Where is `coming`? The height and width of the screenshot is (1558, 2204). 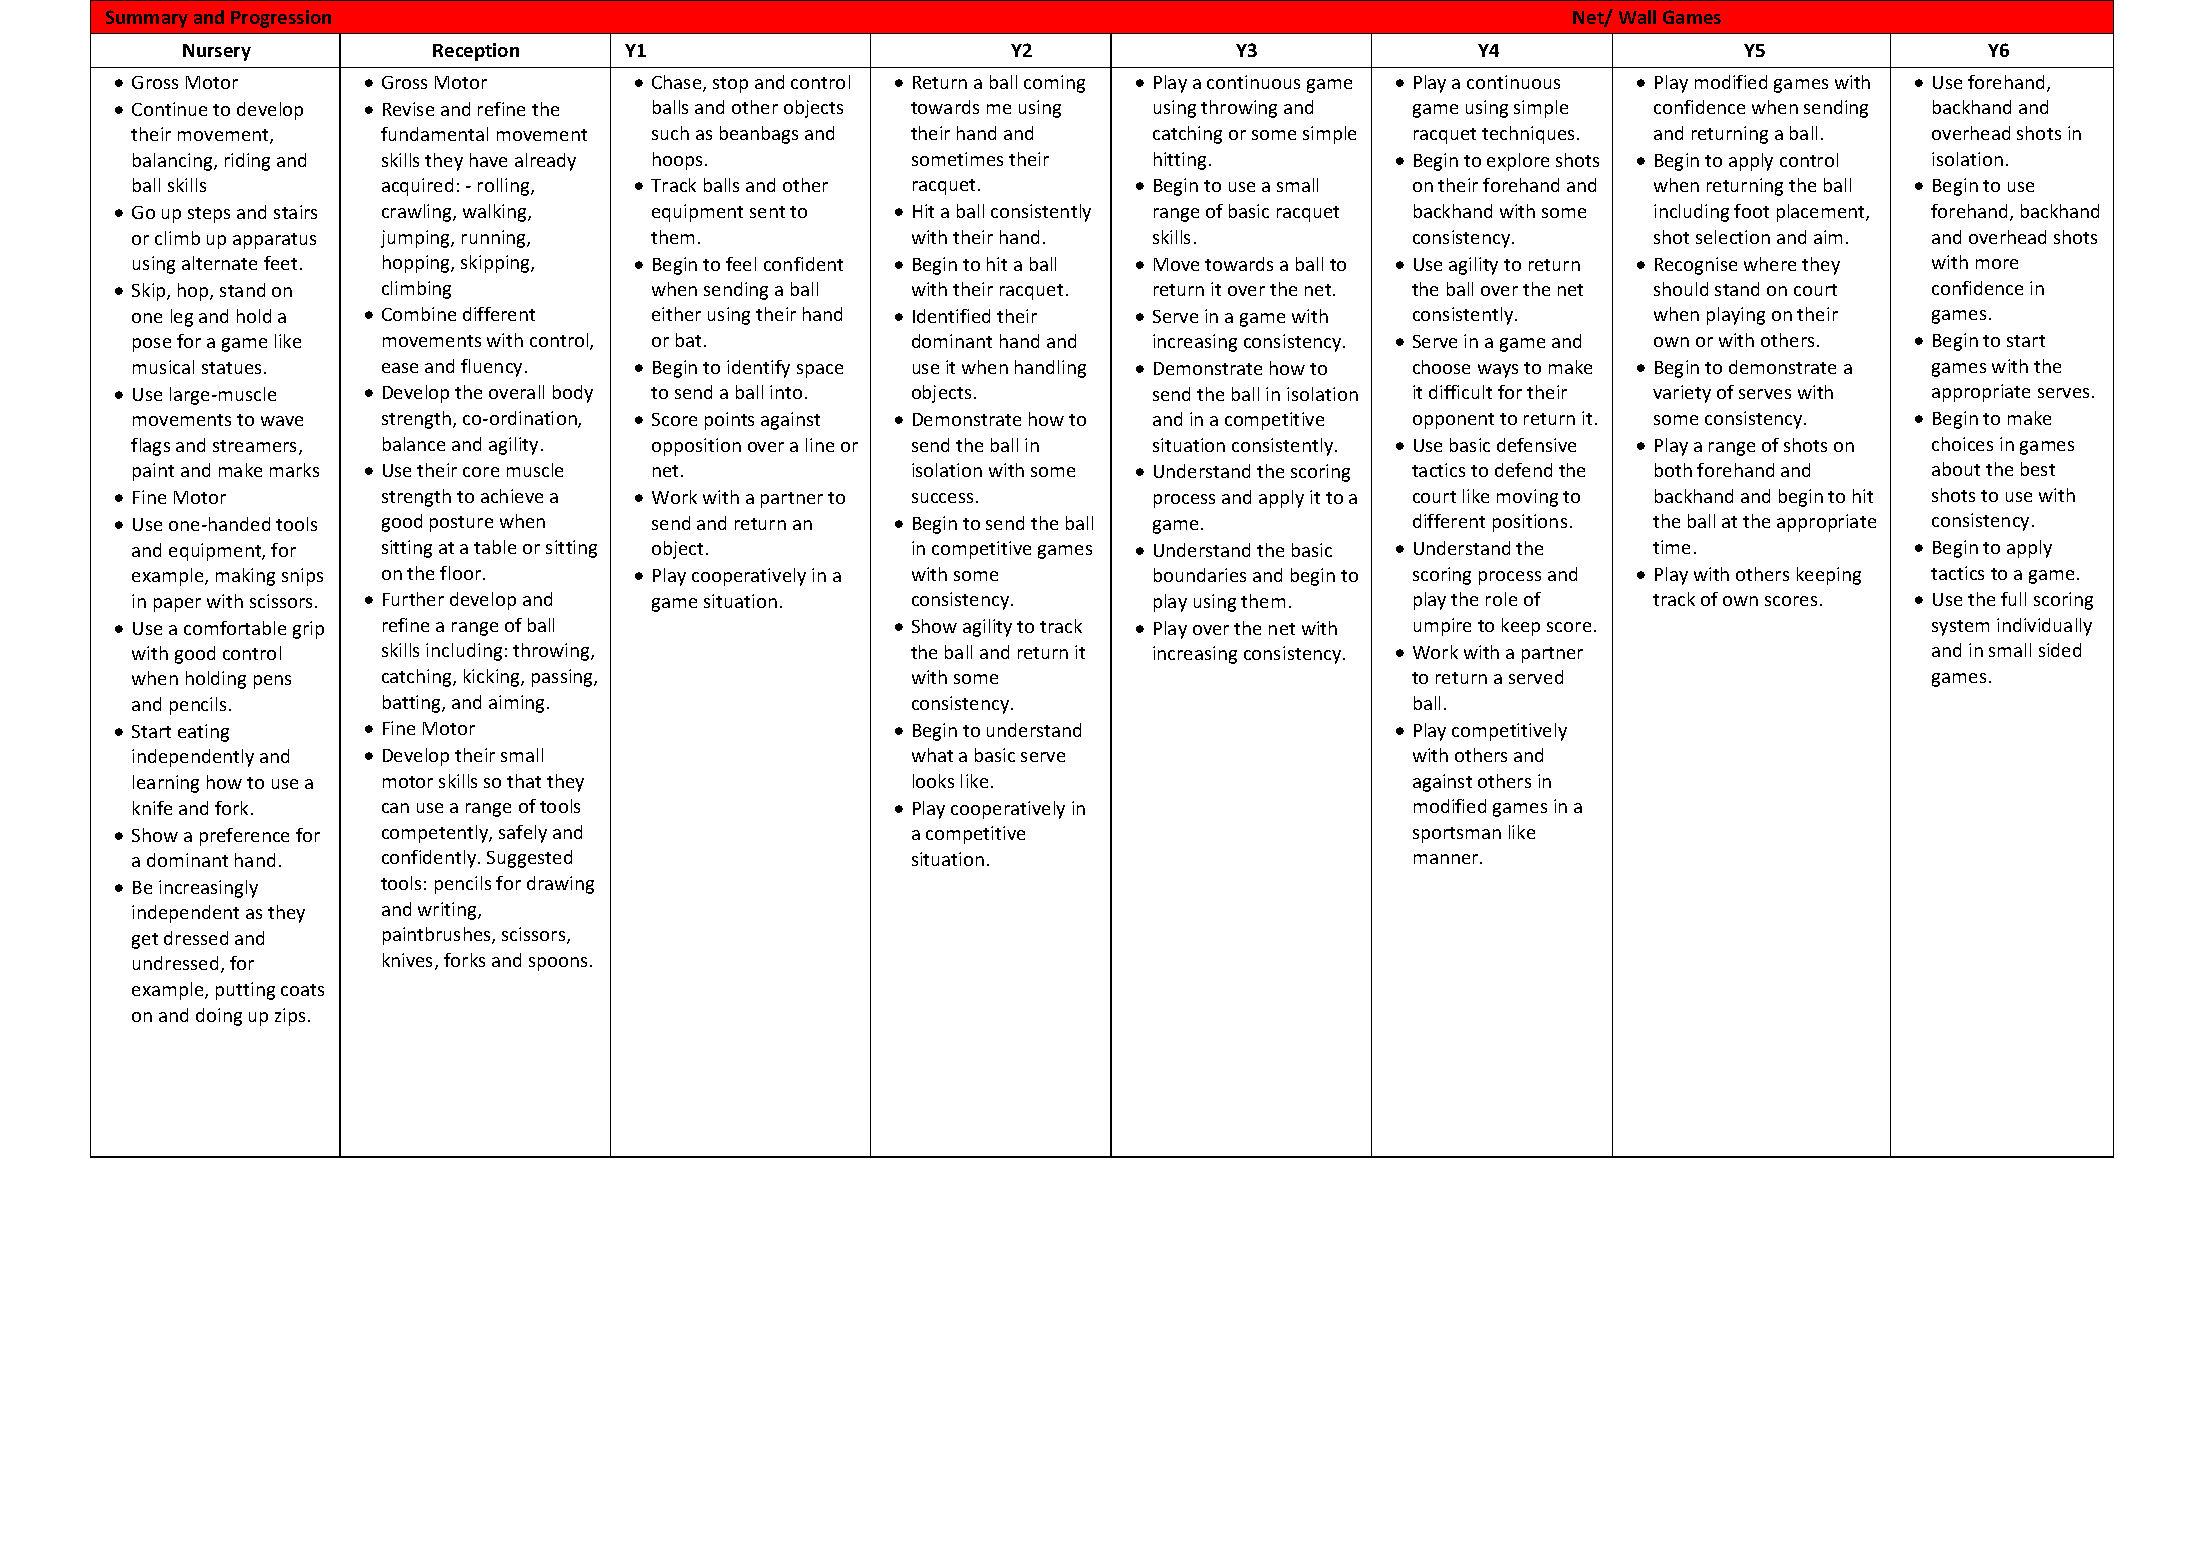
coming is located at coordinates (1054, 84).
